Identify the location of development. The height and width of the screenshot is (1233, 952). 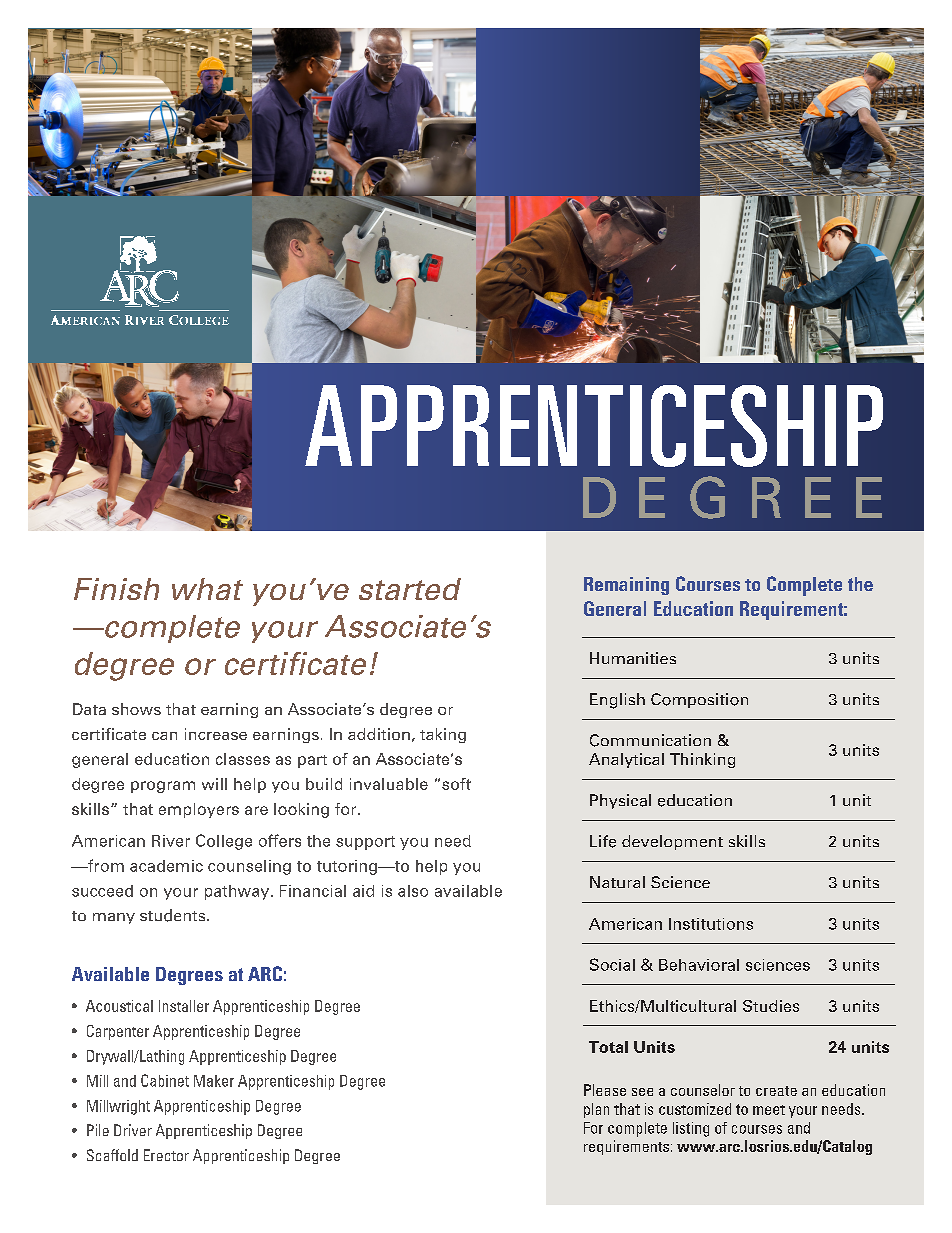
(672, 842).
